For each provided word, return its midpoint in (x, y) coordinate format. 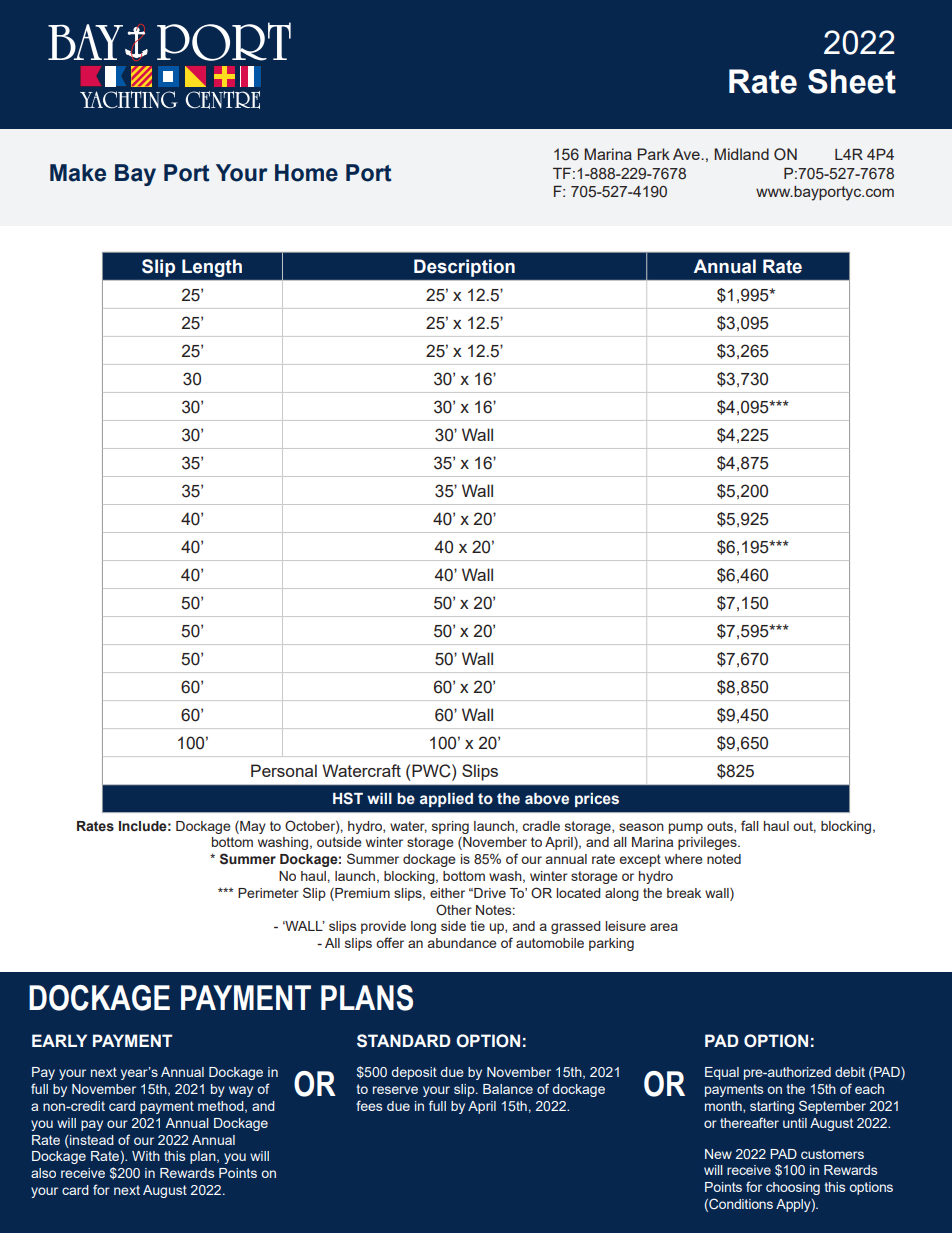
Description (464, 268)
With (146, 1156)
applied (446, 800)
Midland (741, 154)
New (718, 1154)
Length (212, 268)
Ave (687, 154)
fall (750, 825)
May (252, 827)
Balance (508, 1089)
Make (78, 173)
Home (306, 173)
